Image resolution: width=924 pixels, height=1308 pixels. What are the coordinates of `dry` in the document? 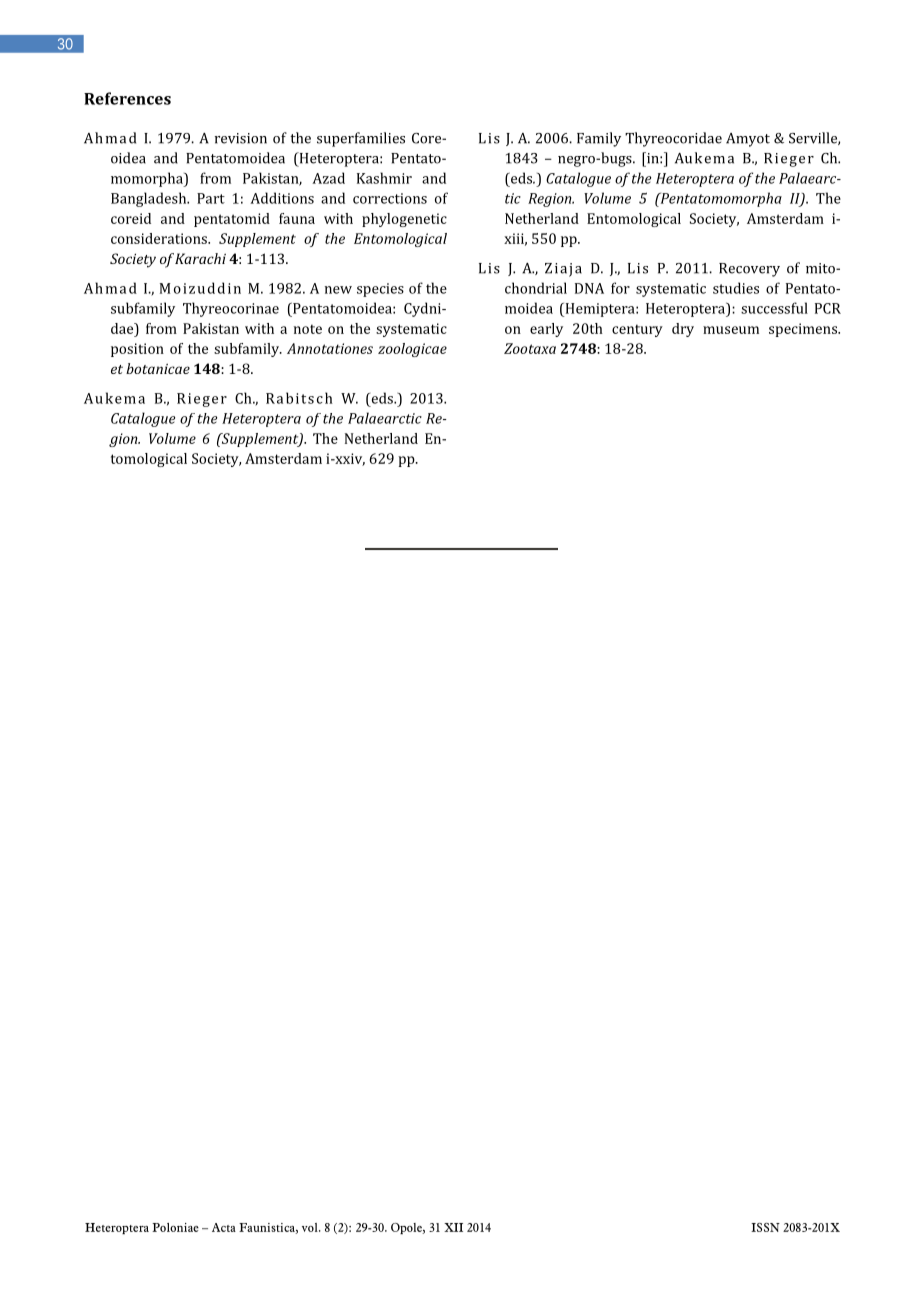 It's located at (683, 330).
